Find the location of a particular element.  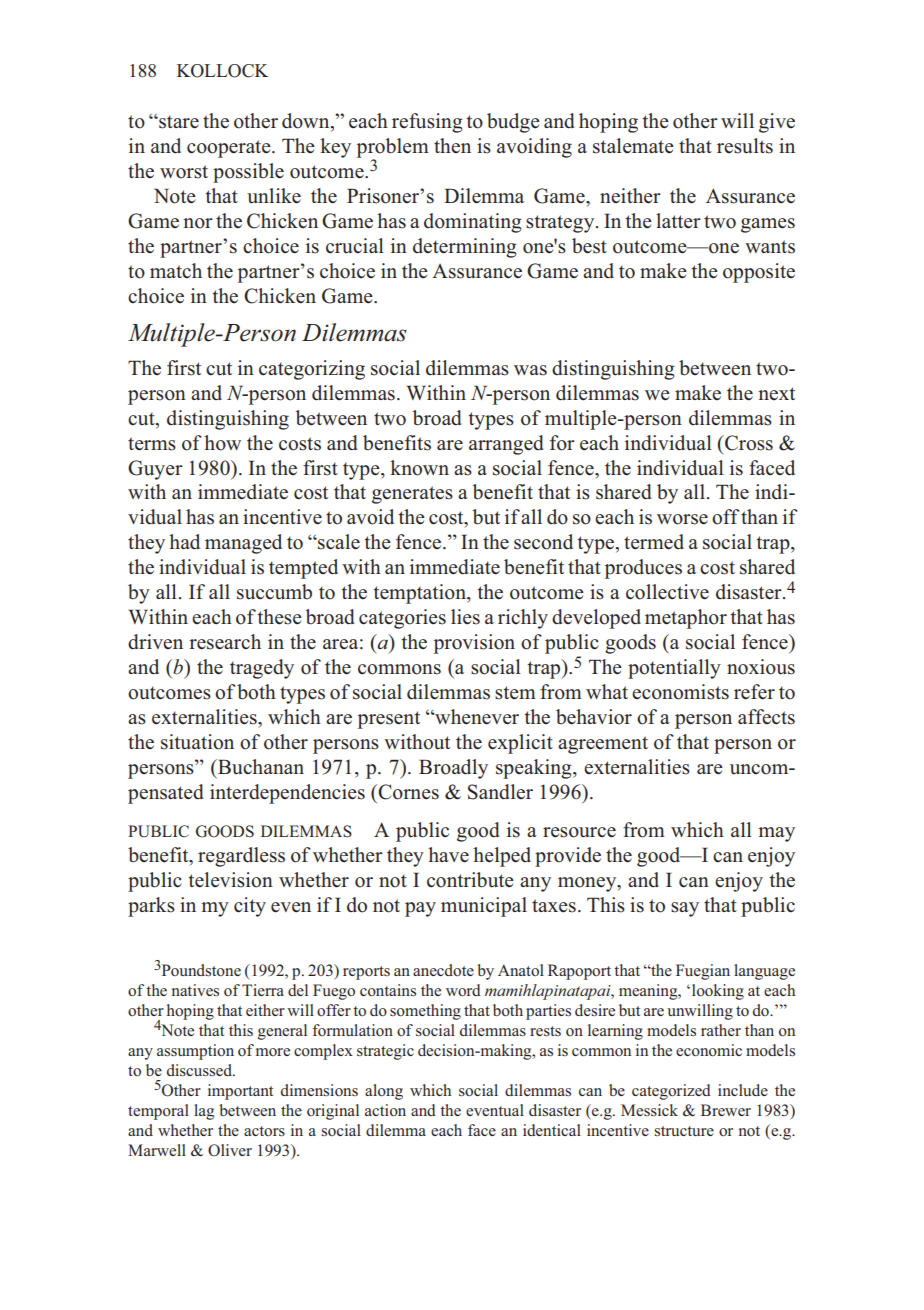

Sandler is located at coordinates (500, 792).
